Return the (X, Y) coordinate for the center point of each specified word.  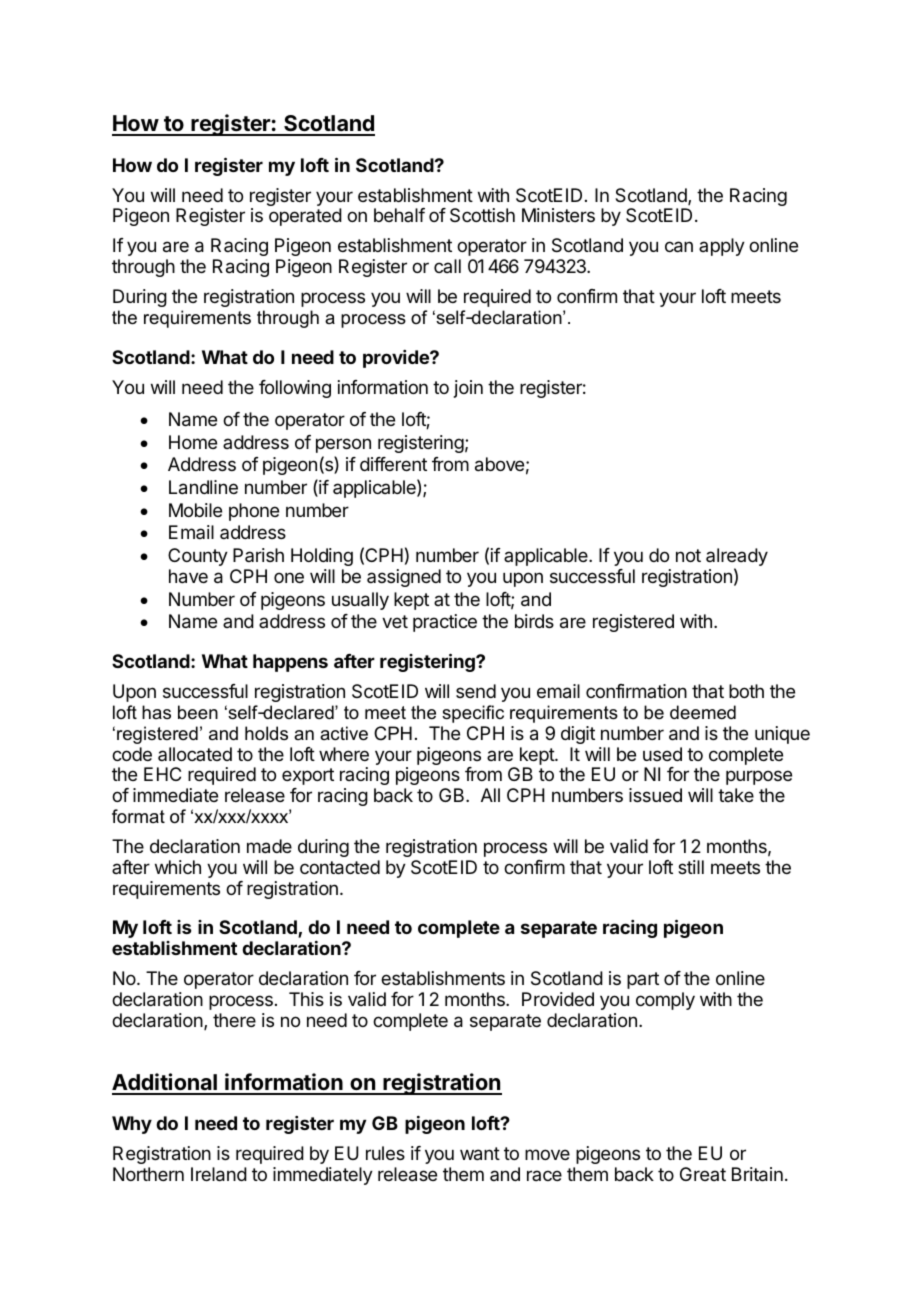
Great (703, 1174)
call (447, 266)
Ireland (219, 1174)
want (480, 1154)
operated (305, 217)
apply (722, 247)
